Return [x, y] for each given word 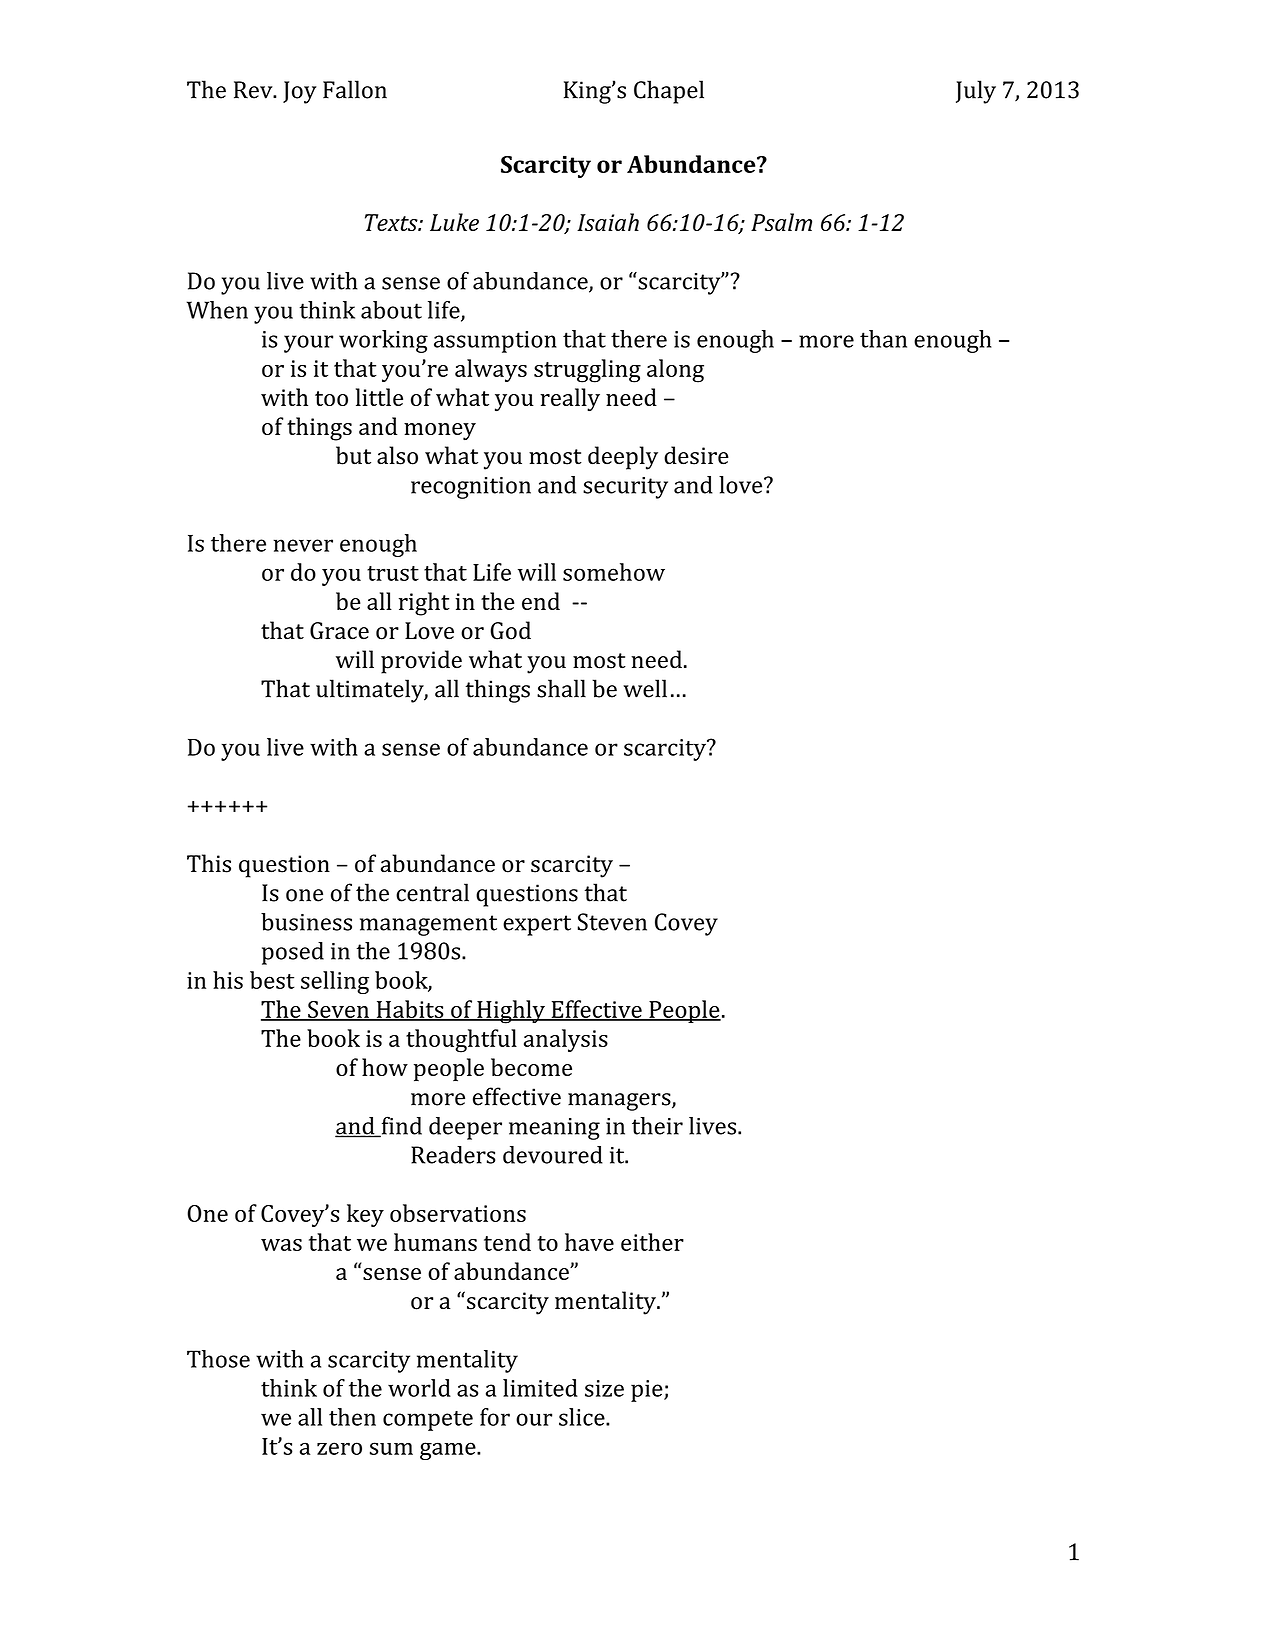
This [209, 863]
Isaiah [608, 222]
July [976, 92]
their [657, 1126]
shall [561, 688]
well [645, 688]
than [883, 339]
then [352, 1417]
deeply [623, 458]
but [353, 455]
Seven [338, 1010]
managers [620, 1102]
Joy [300, 92]
